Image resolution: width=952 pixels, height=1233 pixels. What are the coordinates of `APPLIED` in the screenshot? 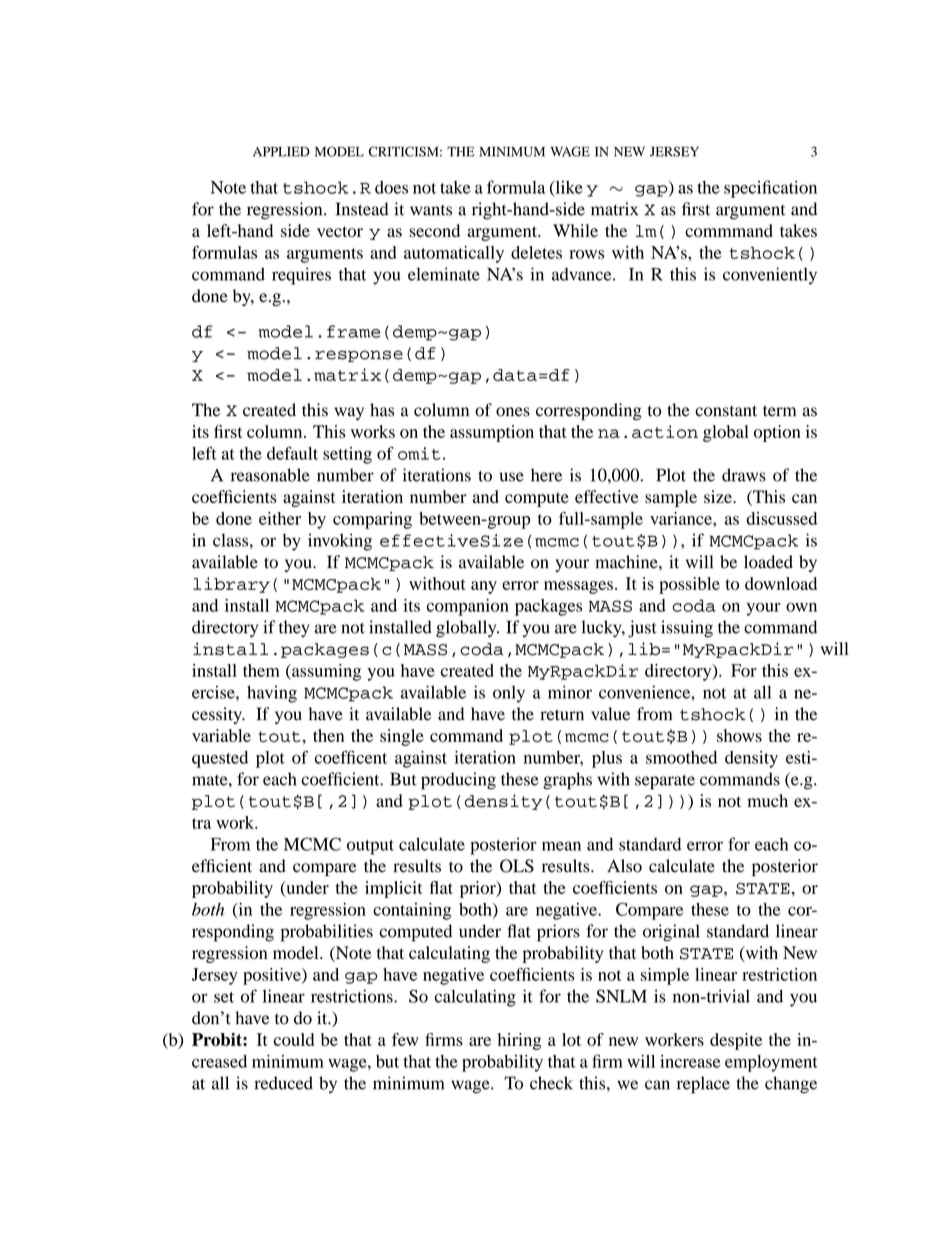 It's located at (281, 152).
